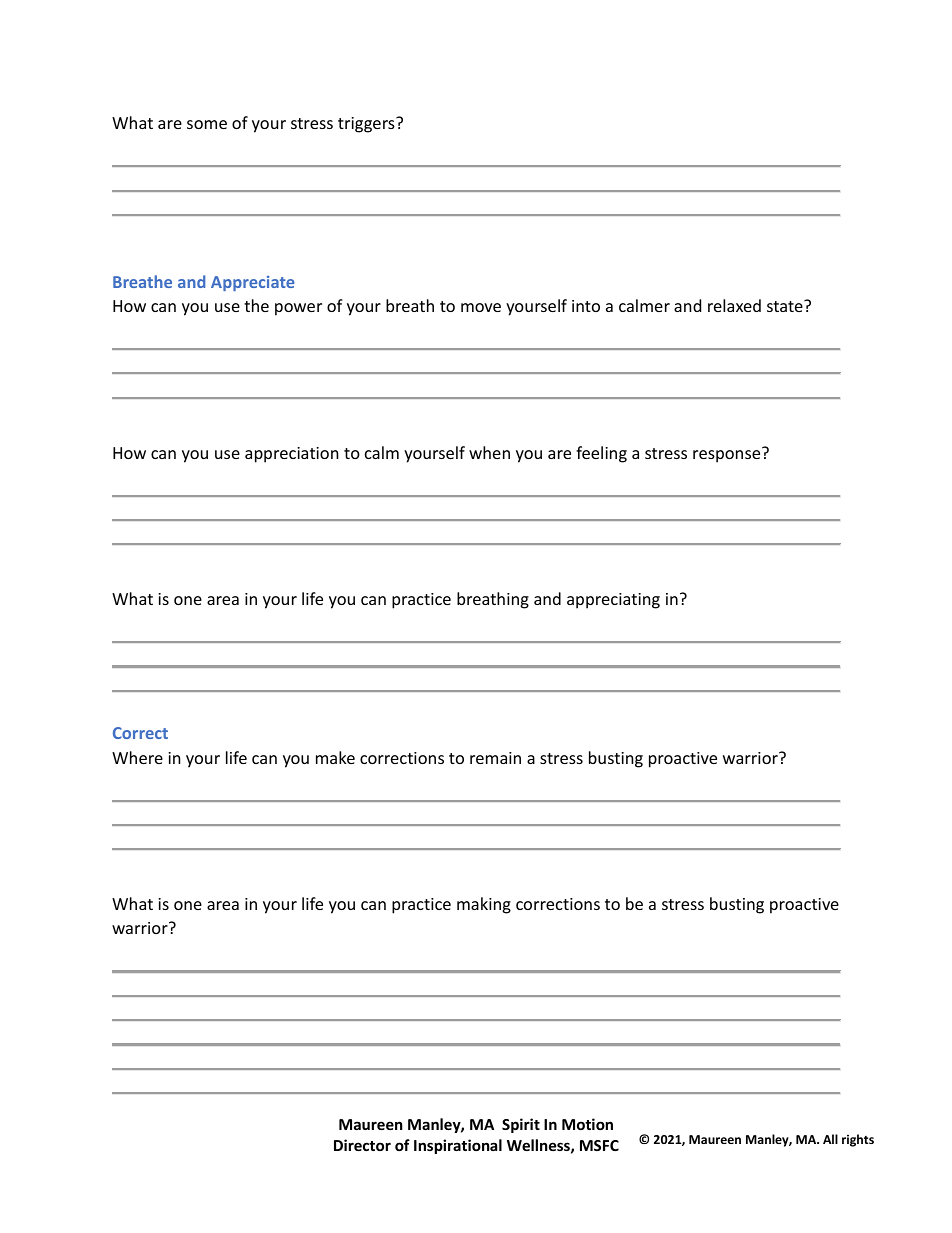 This screenshot has width=952, height=1233. I want to click on remain, so click(495, 758).
